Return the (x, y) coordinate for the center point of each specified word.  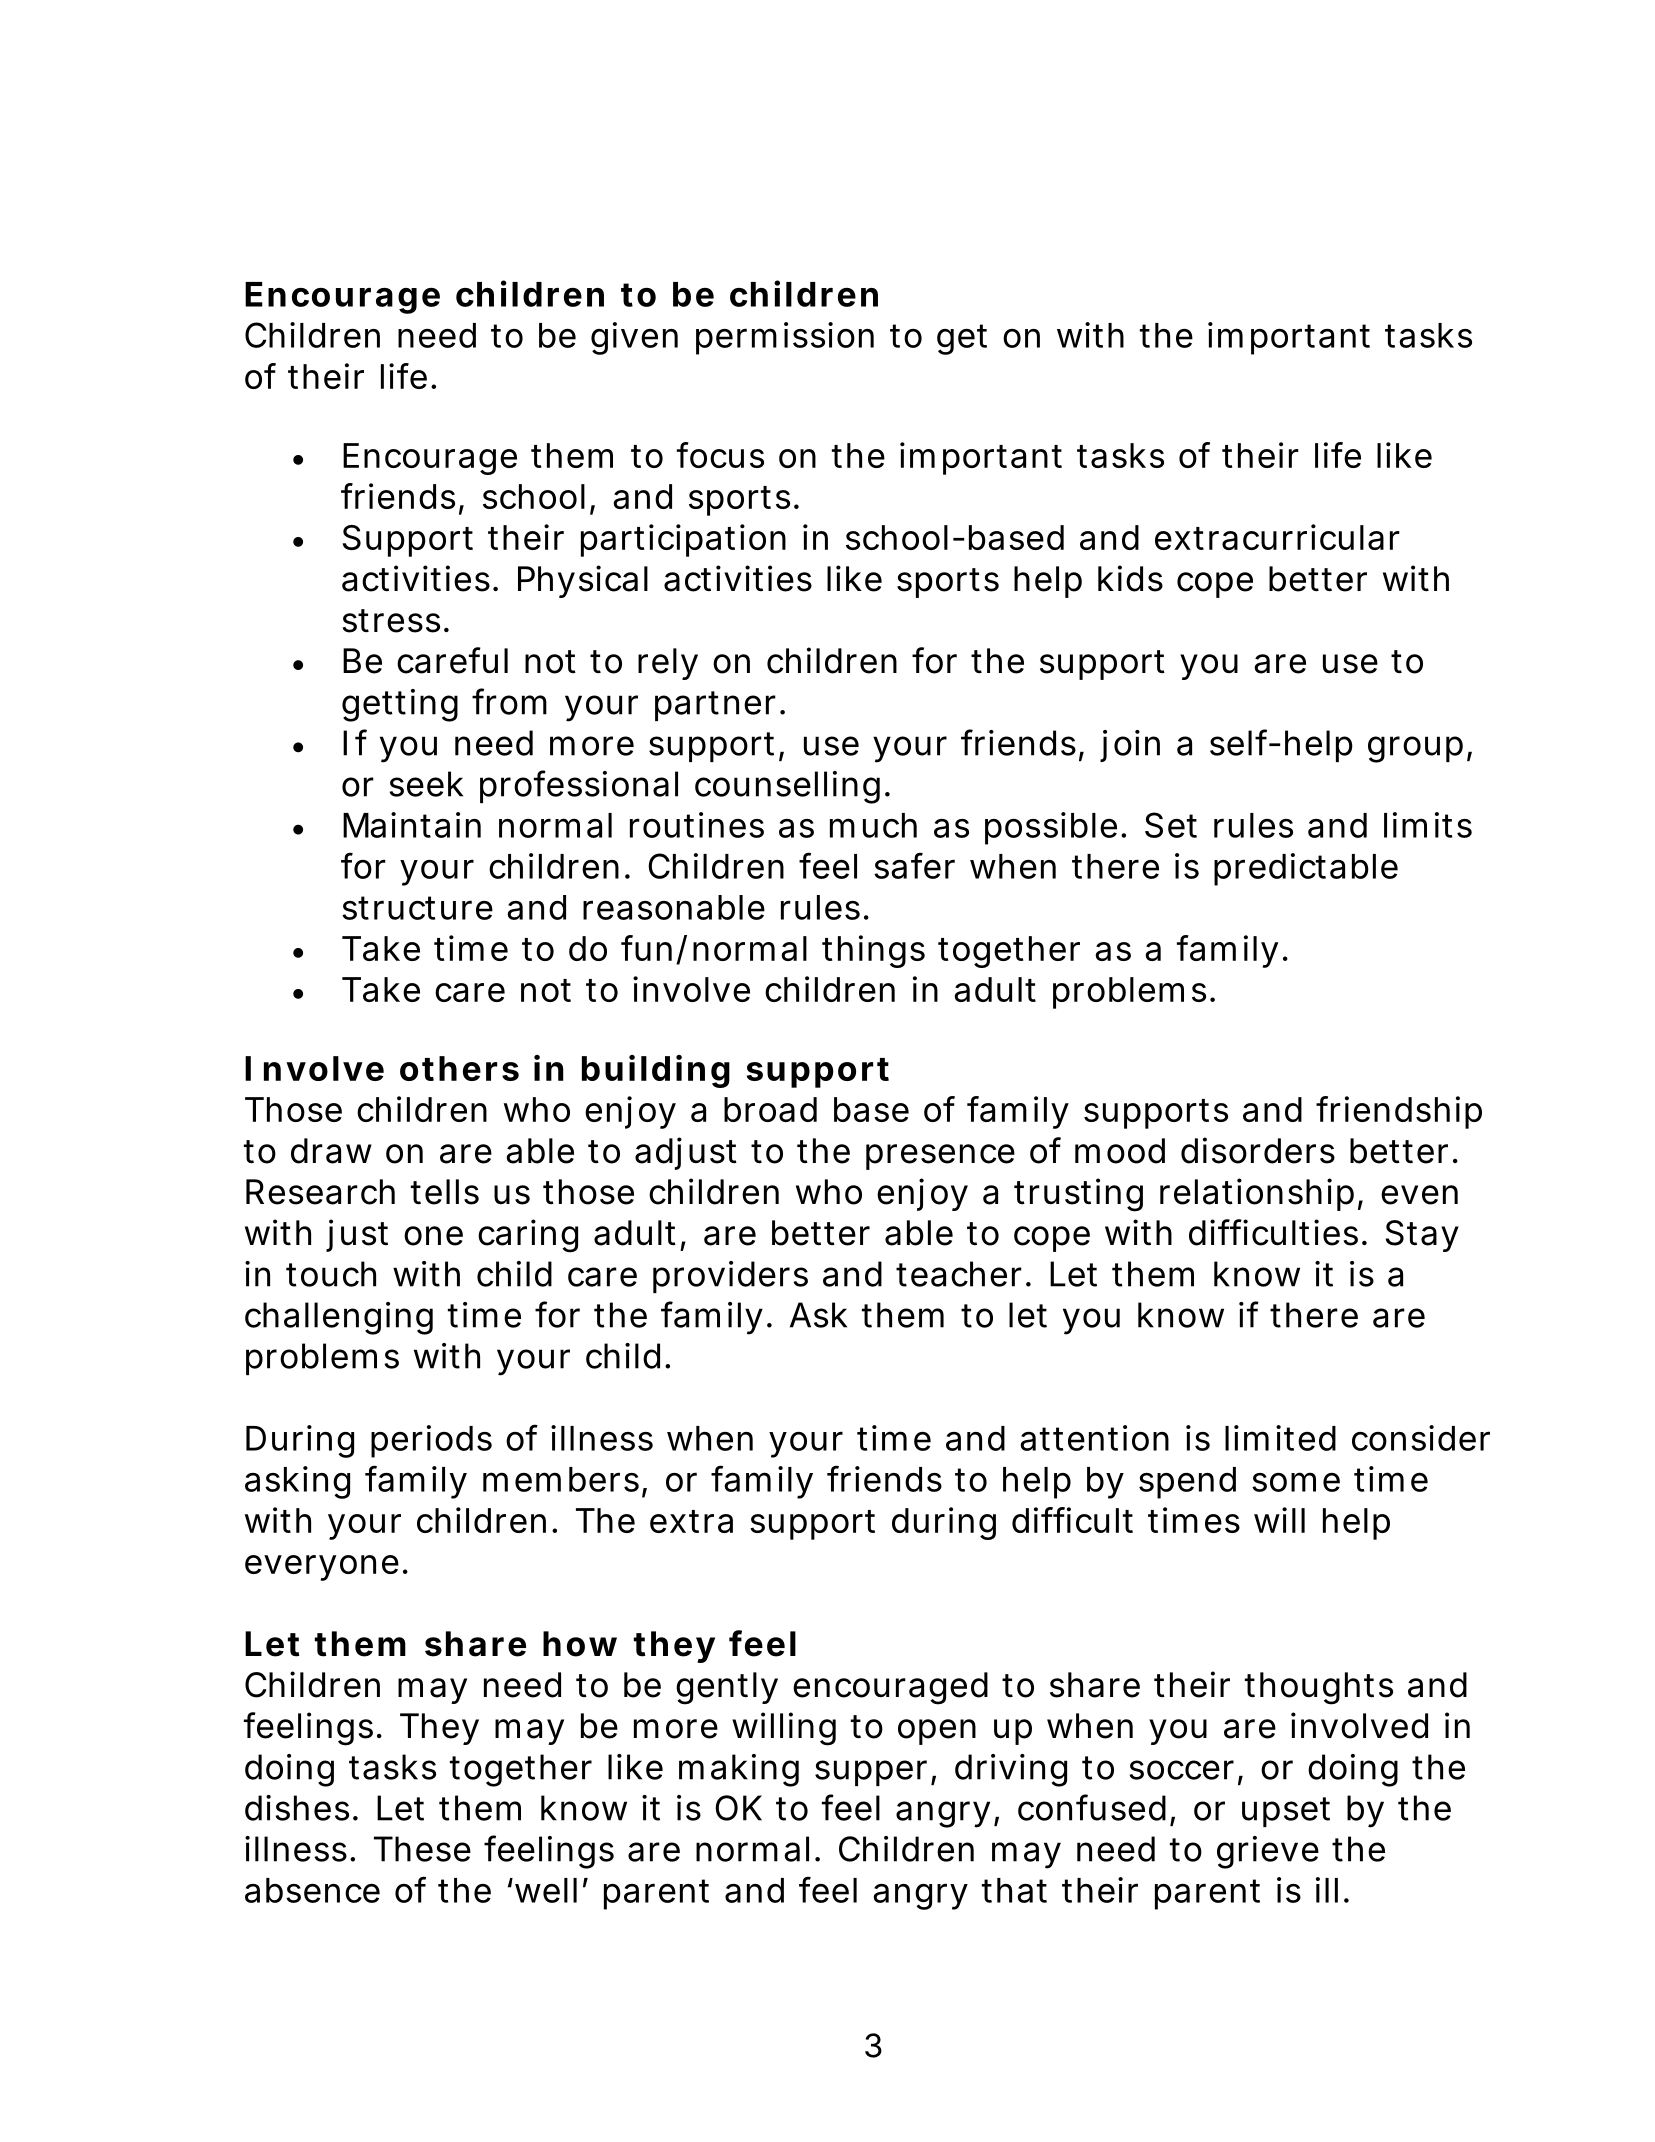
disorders (1258, 1150)
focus (720, 455)
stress (391, 621)
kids (1130, 578)
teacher (959, 1274)
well (544, 1890)
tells (445, 1192)
